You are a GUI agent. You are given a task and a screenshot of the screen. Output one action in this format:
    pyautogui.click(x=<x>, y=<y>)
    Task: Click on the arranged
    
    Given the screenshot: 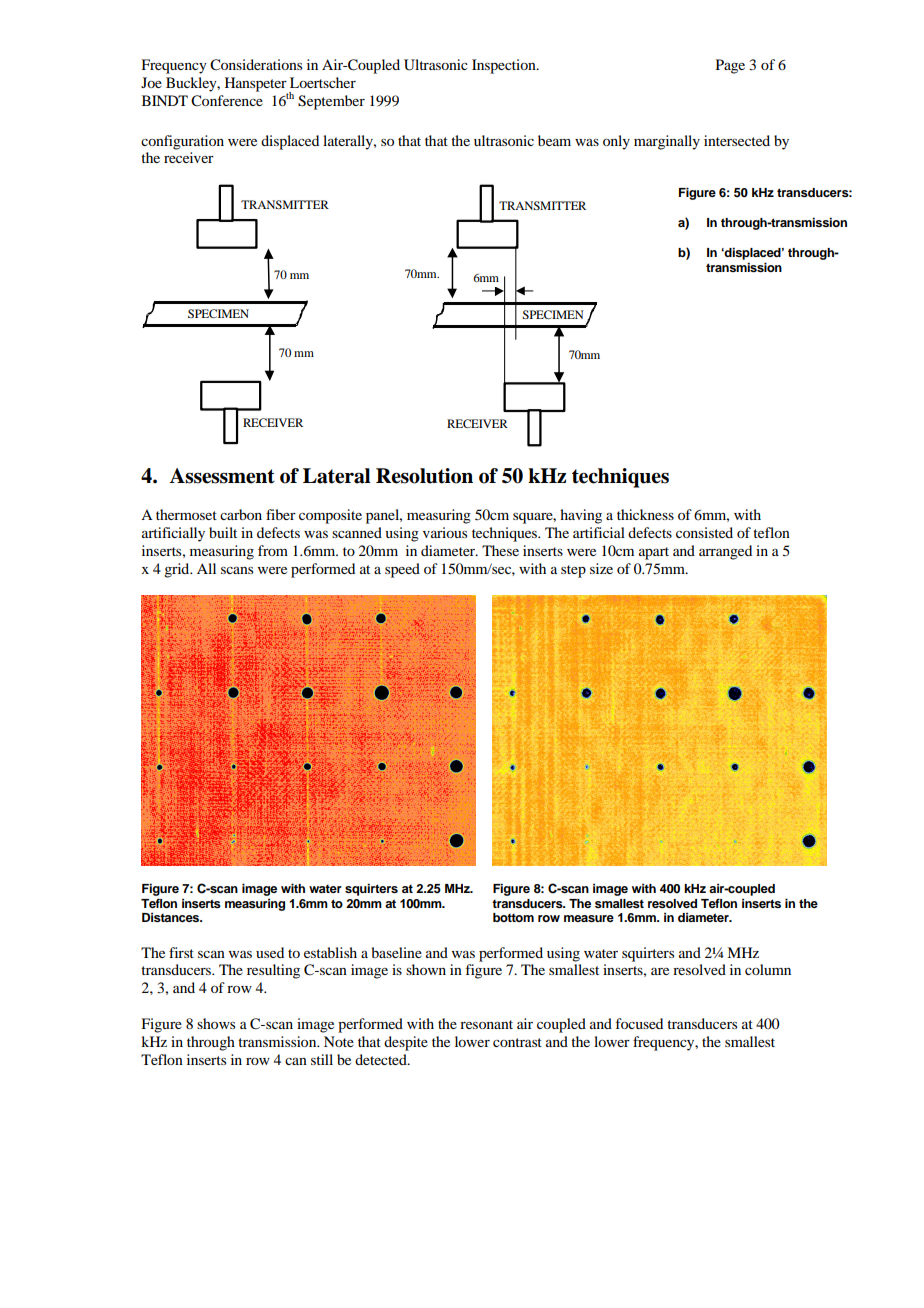 What is the action you would take?
    pyautogui.click(x=725, y=552)
